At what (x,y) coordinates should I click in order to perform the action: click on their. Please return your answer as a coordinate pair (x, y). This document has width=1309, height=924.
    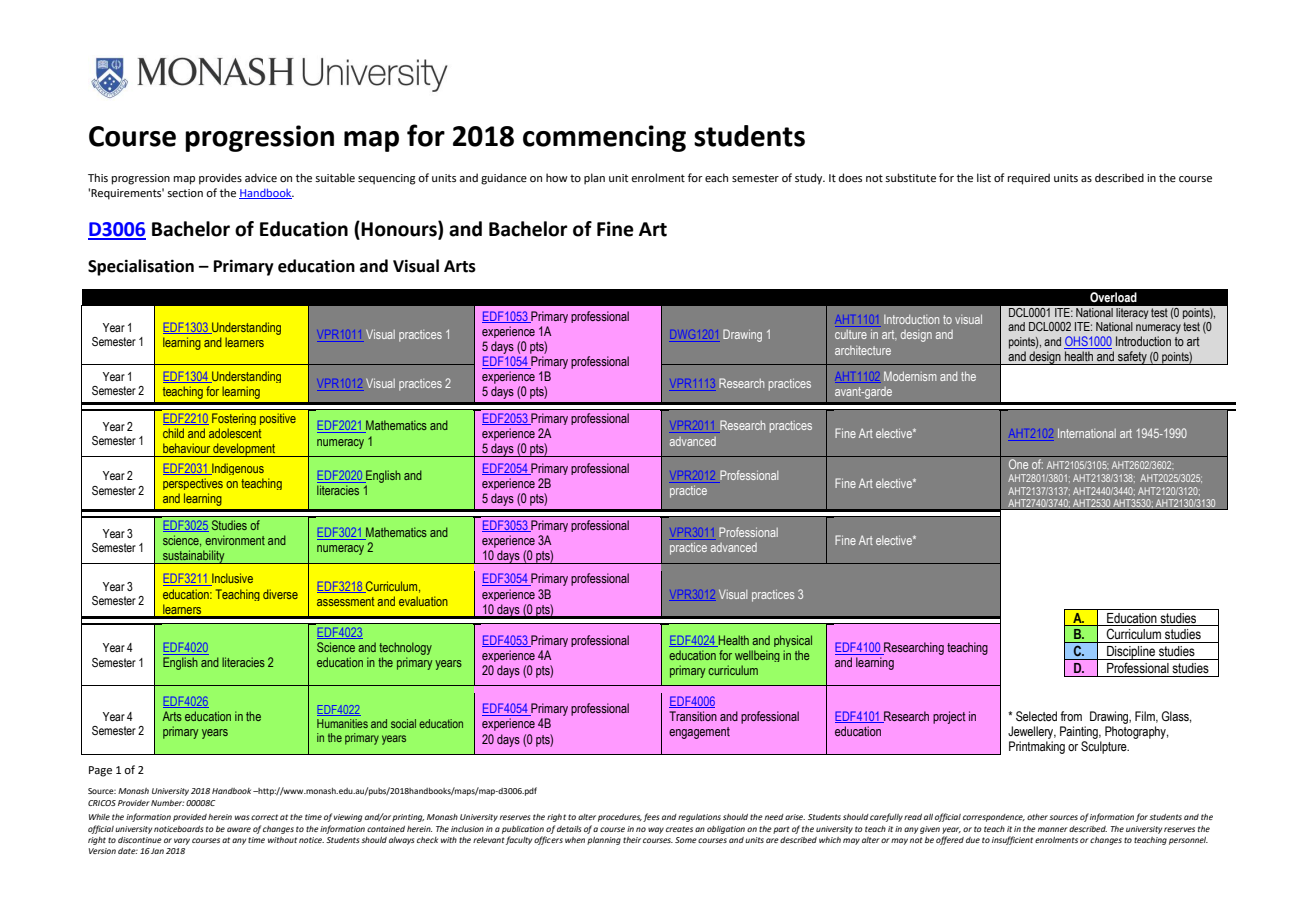
    Looking at the image, I should click on (632, 840).
